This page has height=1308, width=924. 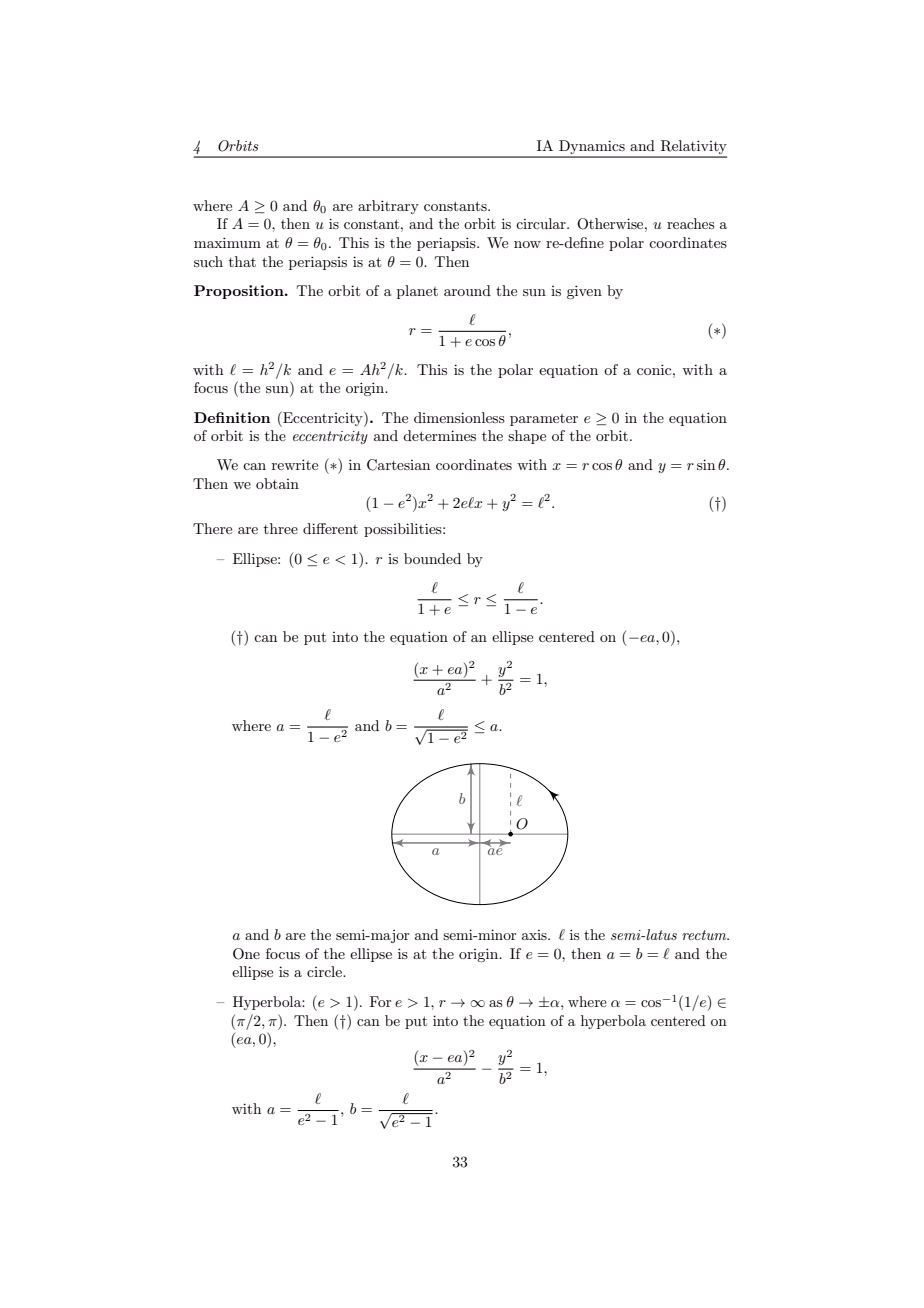 What do you see at coordinates (692, 148) in the page?
I see `Relativity` at bounding box center [692, 148].
